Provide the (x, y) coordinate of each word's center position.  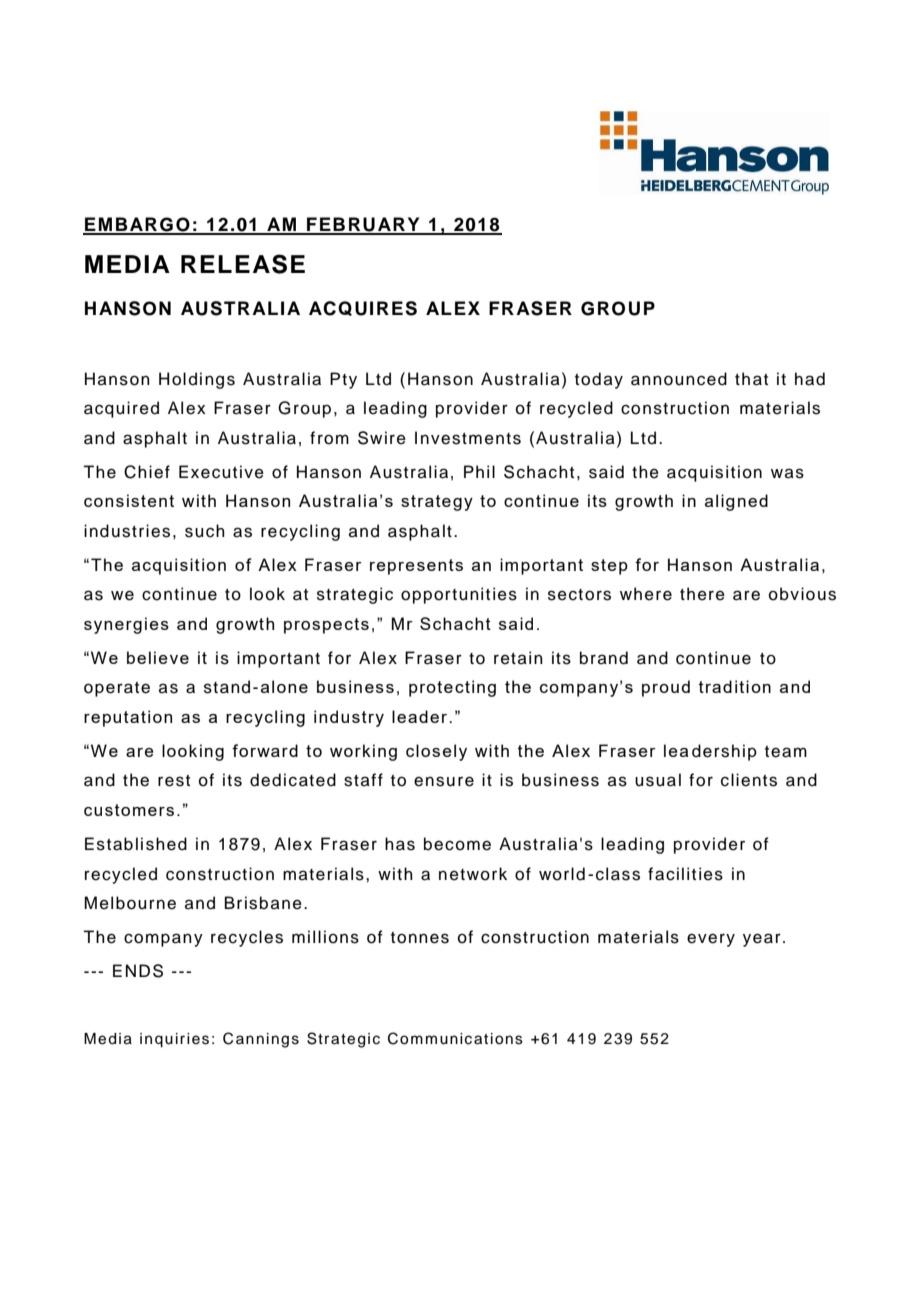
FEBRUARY (363, 225)
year (762, 940)
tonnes (420, 938)
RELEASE (243, 264)
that (751, 379)
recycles (247, 938)
